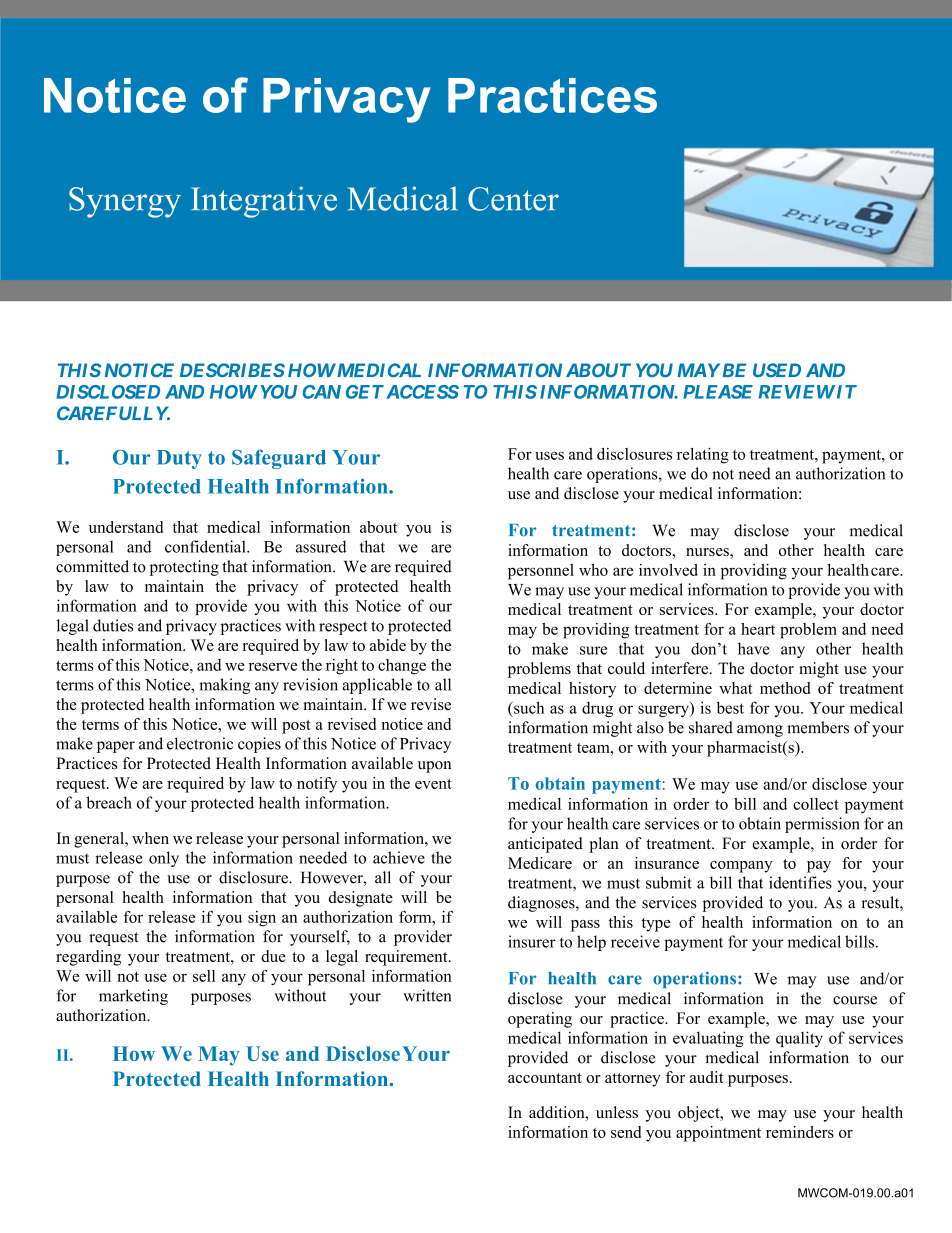  Describe the element at coordinates (402, 667) in the screenshot. I see `change` at that location.
